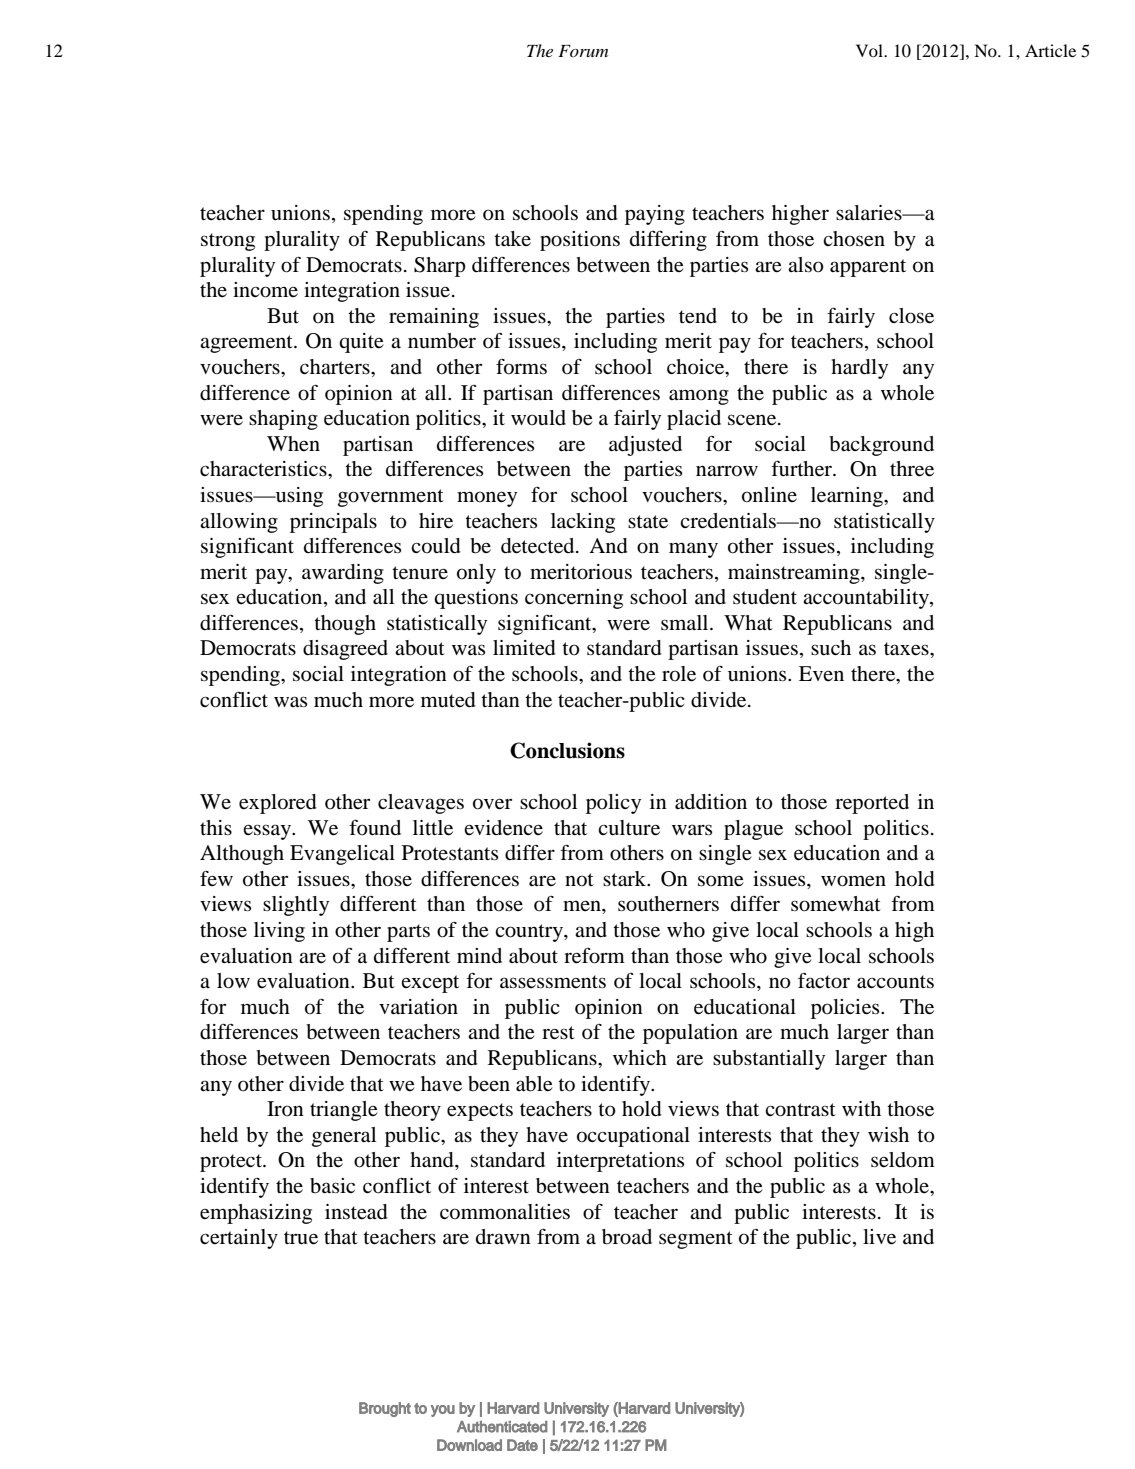 The image size is (1135, 1469). Describe the element at coordinates (567, 750) in the screenshot. I see `Conclusions` at that location.
